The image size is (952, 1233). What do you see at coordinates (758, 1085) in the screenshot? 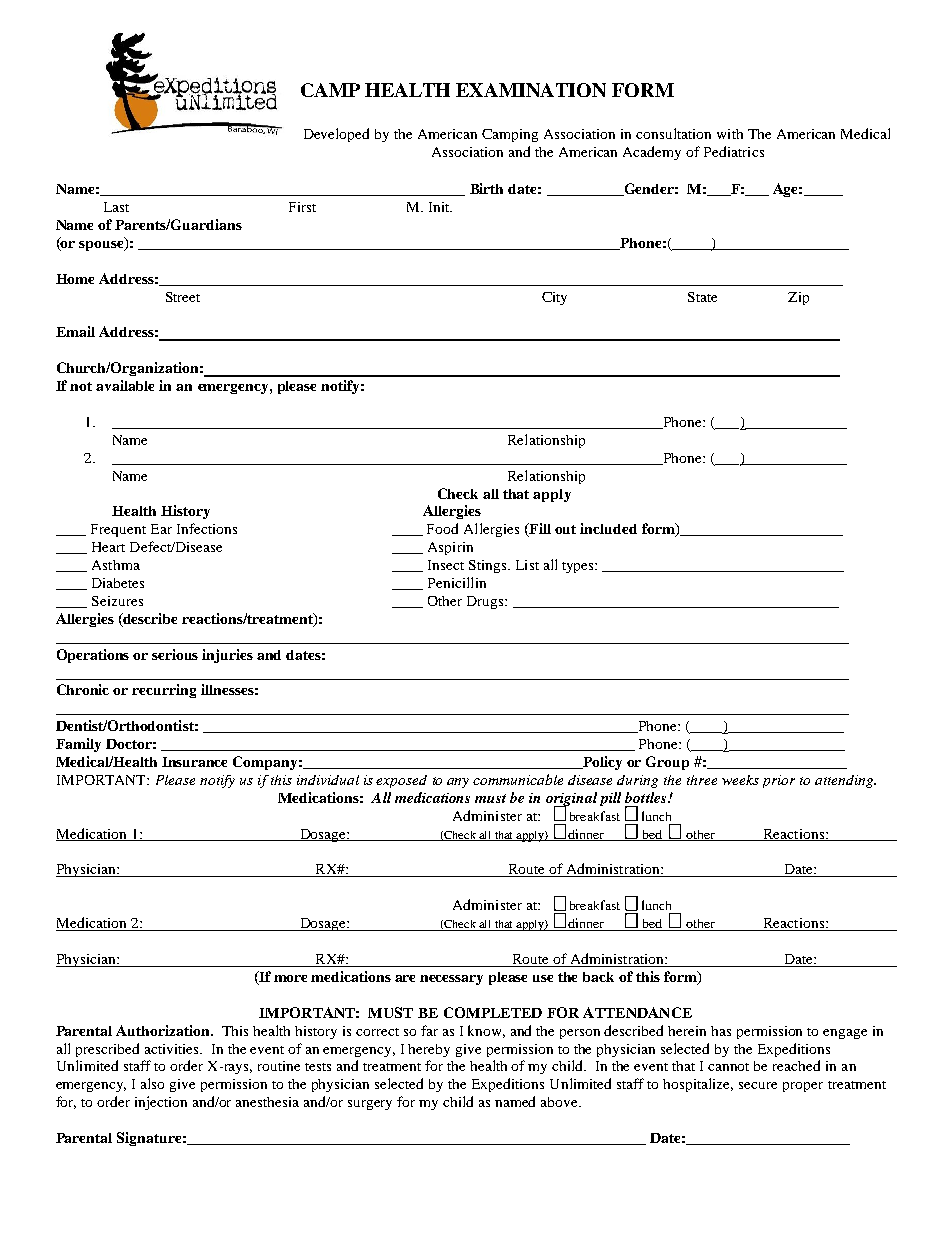
I see `secure` at bounding box center [758, 1085].
